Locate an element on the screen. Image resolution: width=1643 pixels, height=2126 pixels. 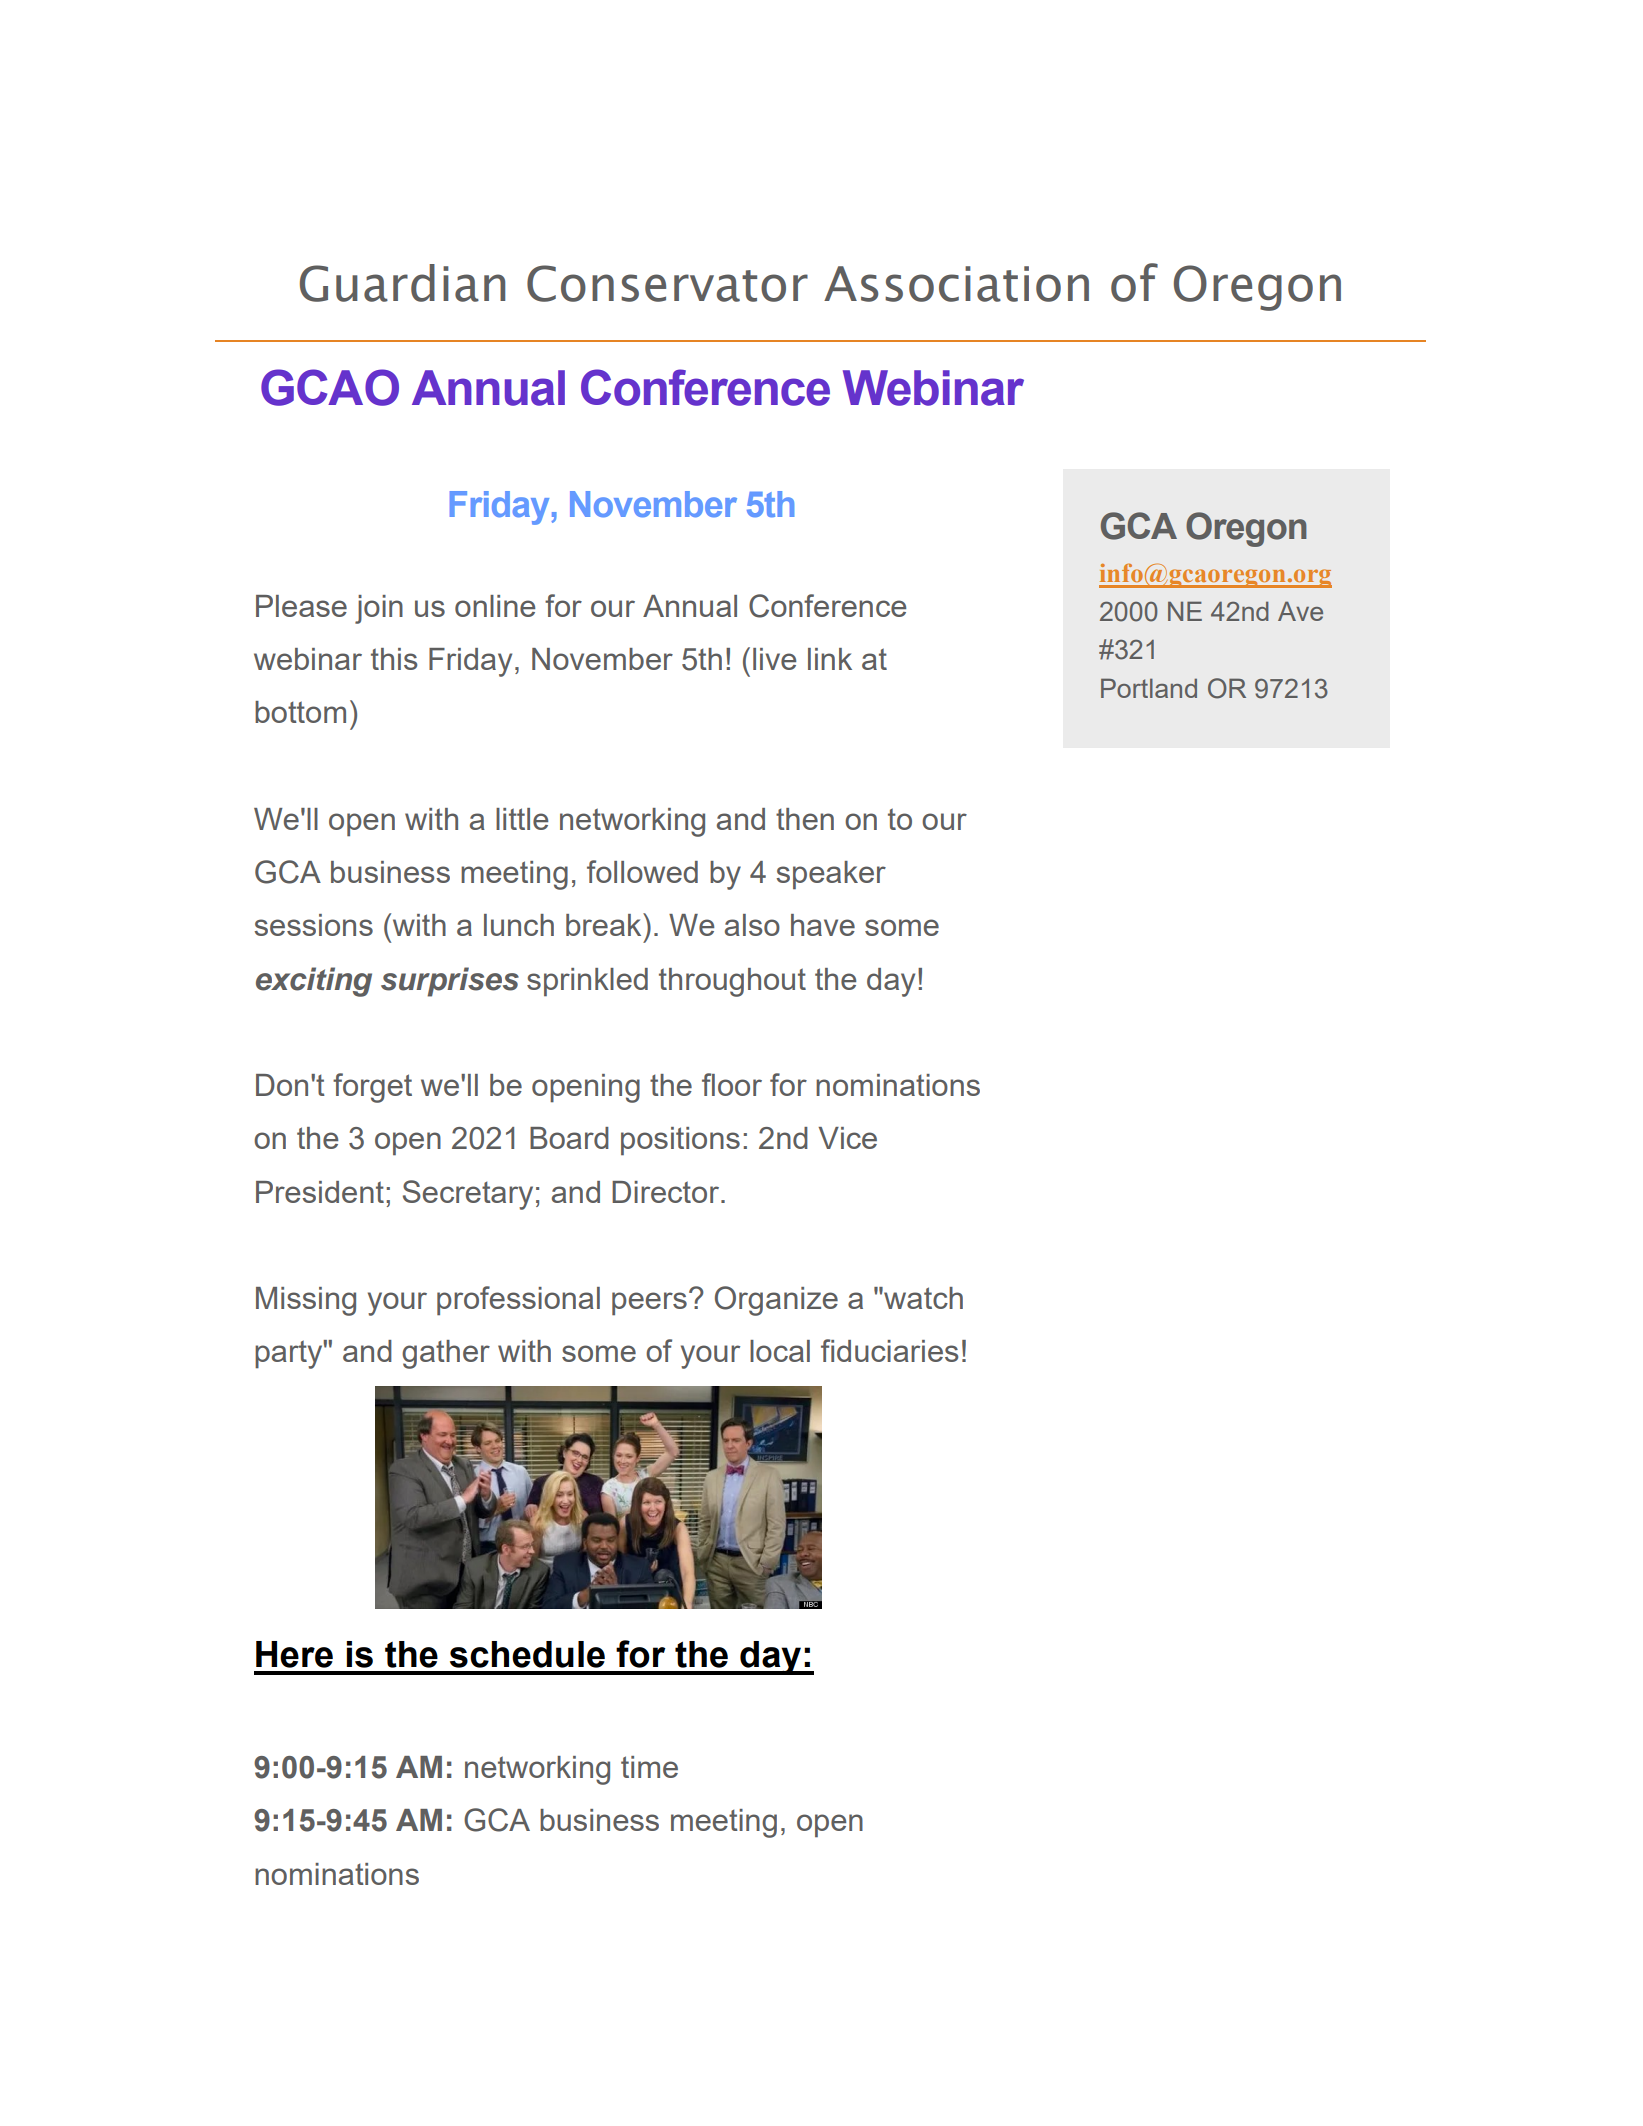
time is located at coordinates (649, 1767).
